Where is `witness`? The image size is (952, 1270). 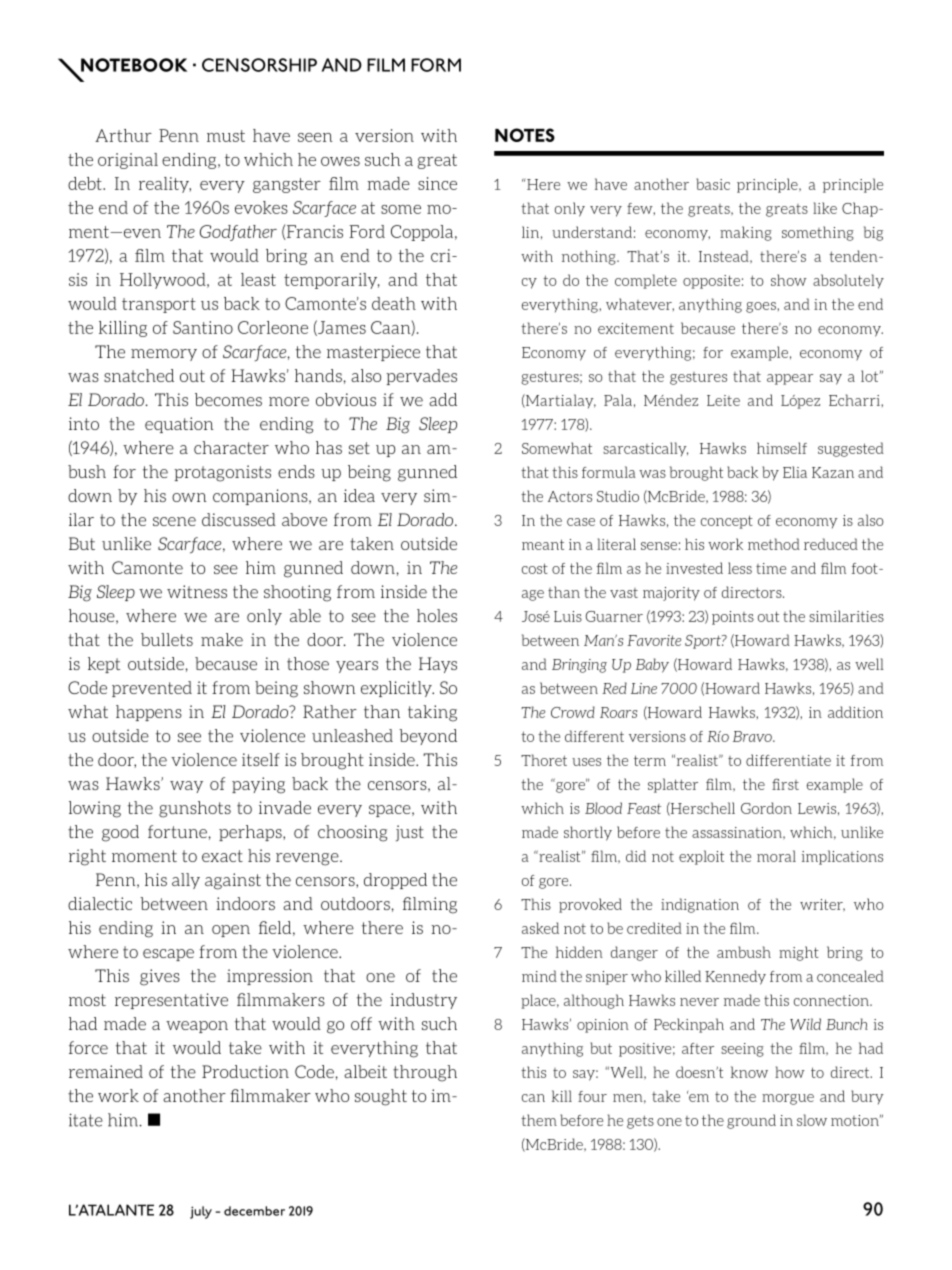
witness is located at coordinates (197, 591).
